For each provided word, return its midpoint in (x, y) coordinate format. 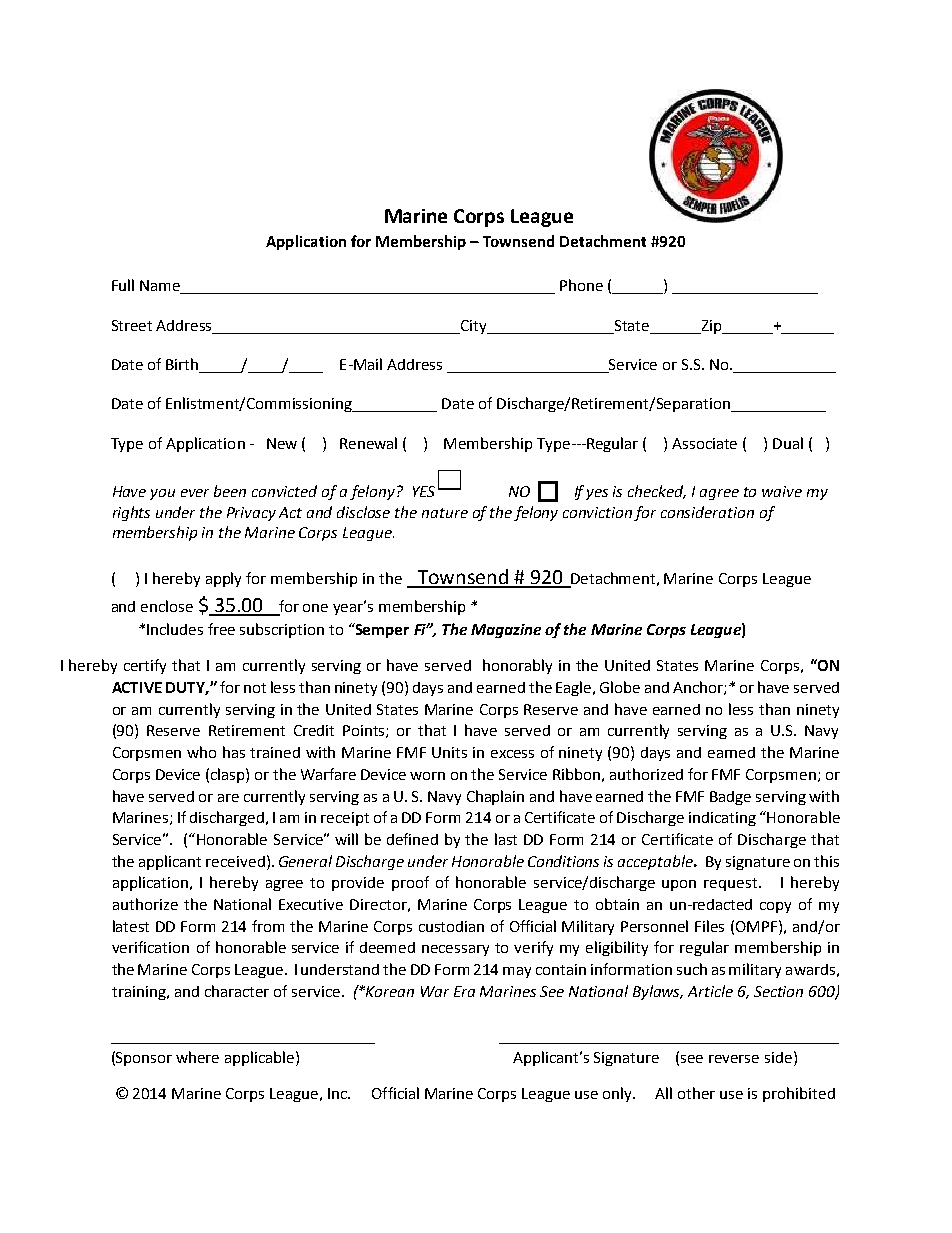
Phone (581, 285)
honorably (517, 666)
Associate (704, 443)
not (255, 688)
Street (132, 325)
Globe (620, 687)
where (197, 1057)
